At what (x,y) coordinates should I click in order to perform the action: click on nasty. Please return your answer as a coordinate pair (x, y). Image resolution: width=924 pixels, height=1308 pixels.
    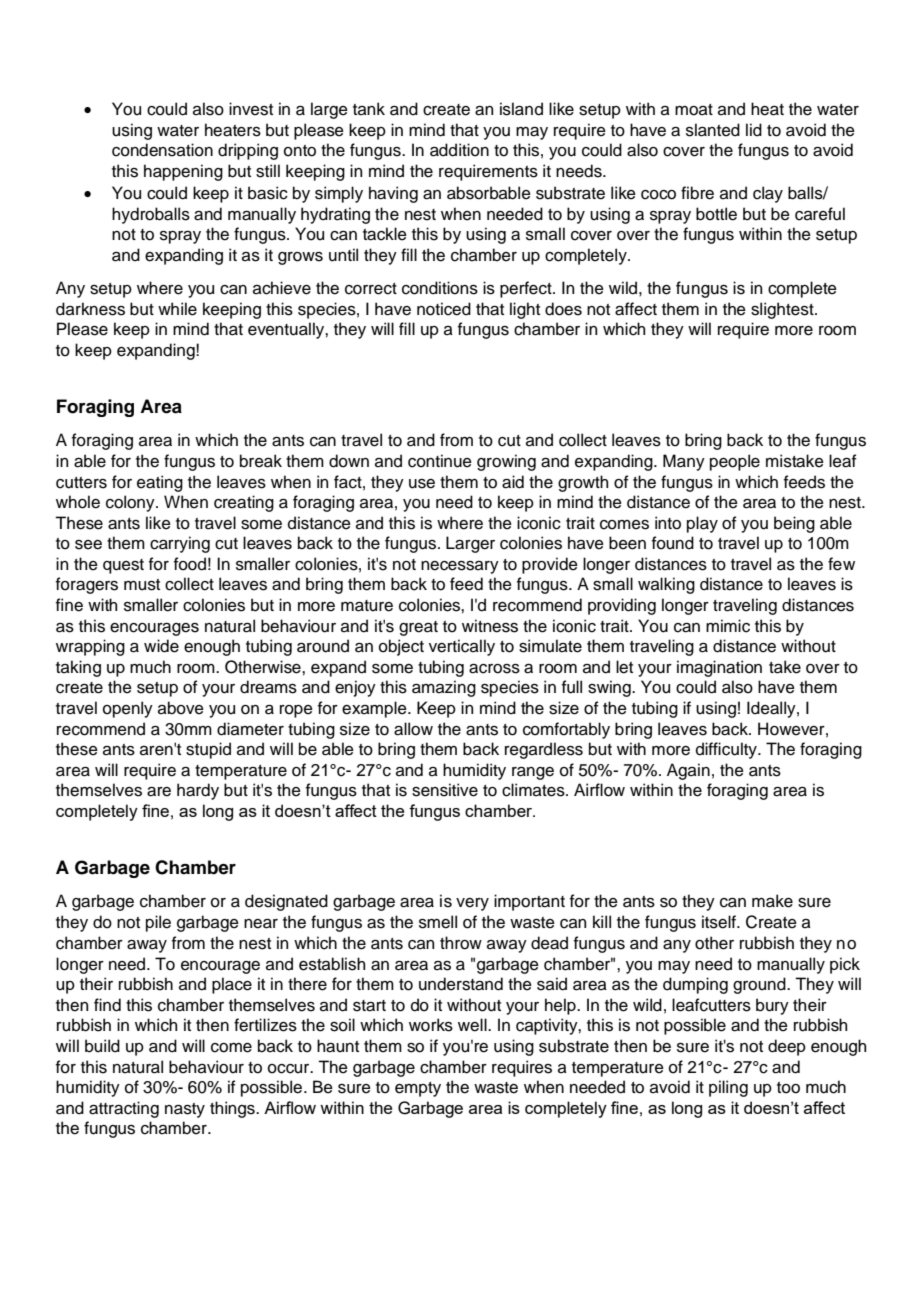
    Looking at the image, I should click on (185, 1110).
